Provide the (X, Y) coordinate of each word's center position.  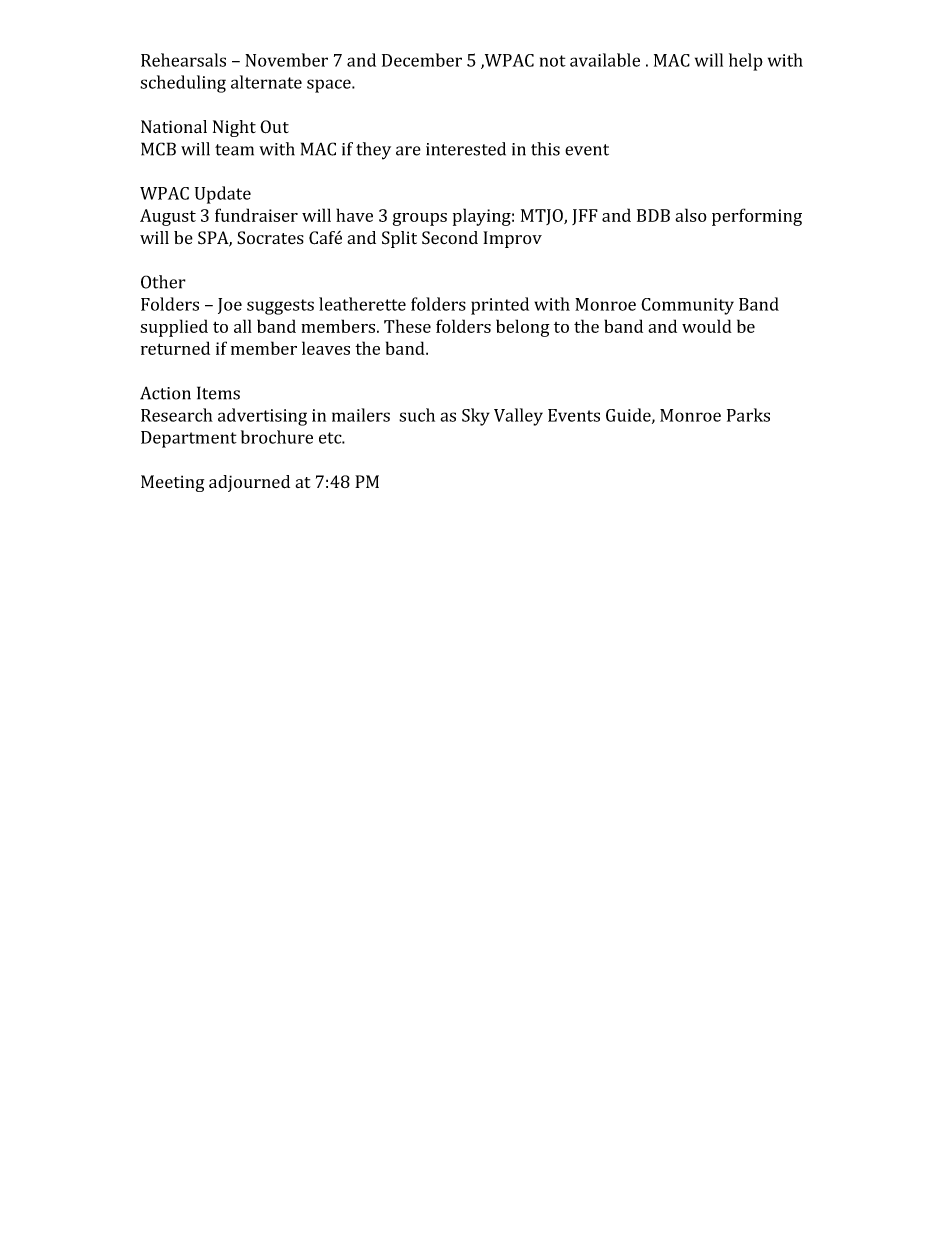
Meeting (172, 483)
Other (163, 282)
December (422, 60)
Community (687, 306)
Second (450, 238)
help (746, 62)
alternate (266, 82)
